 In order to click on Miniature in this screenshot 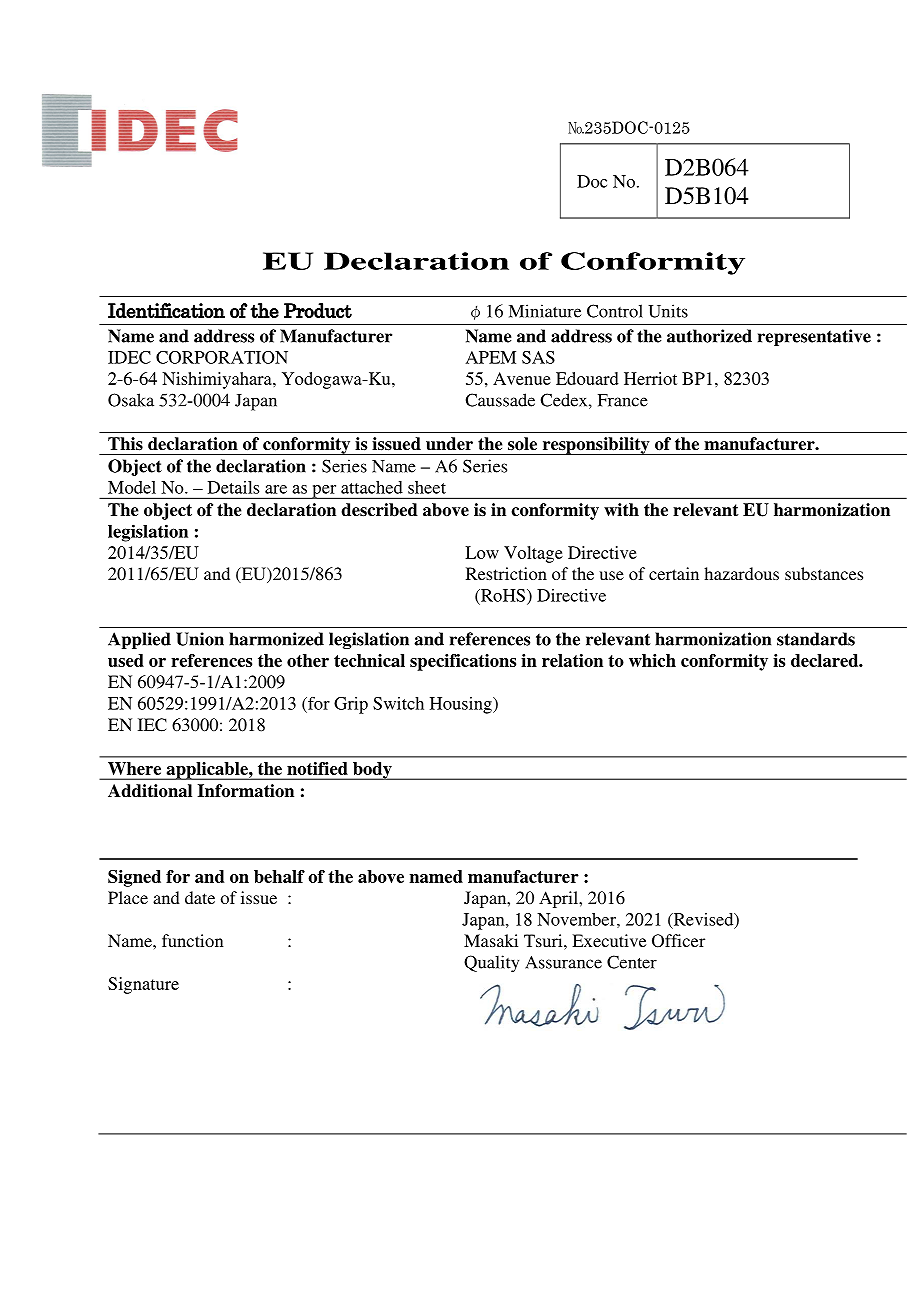, I will do `click(545, 311)`.
